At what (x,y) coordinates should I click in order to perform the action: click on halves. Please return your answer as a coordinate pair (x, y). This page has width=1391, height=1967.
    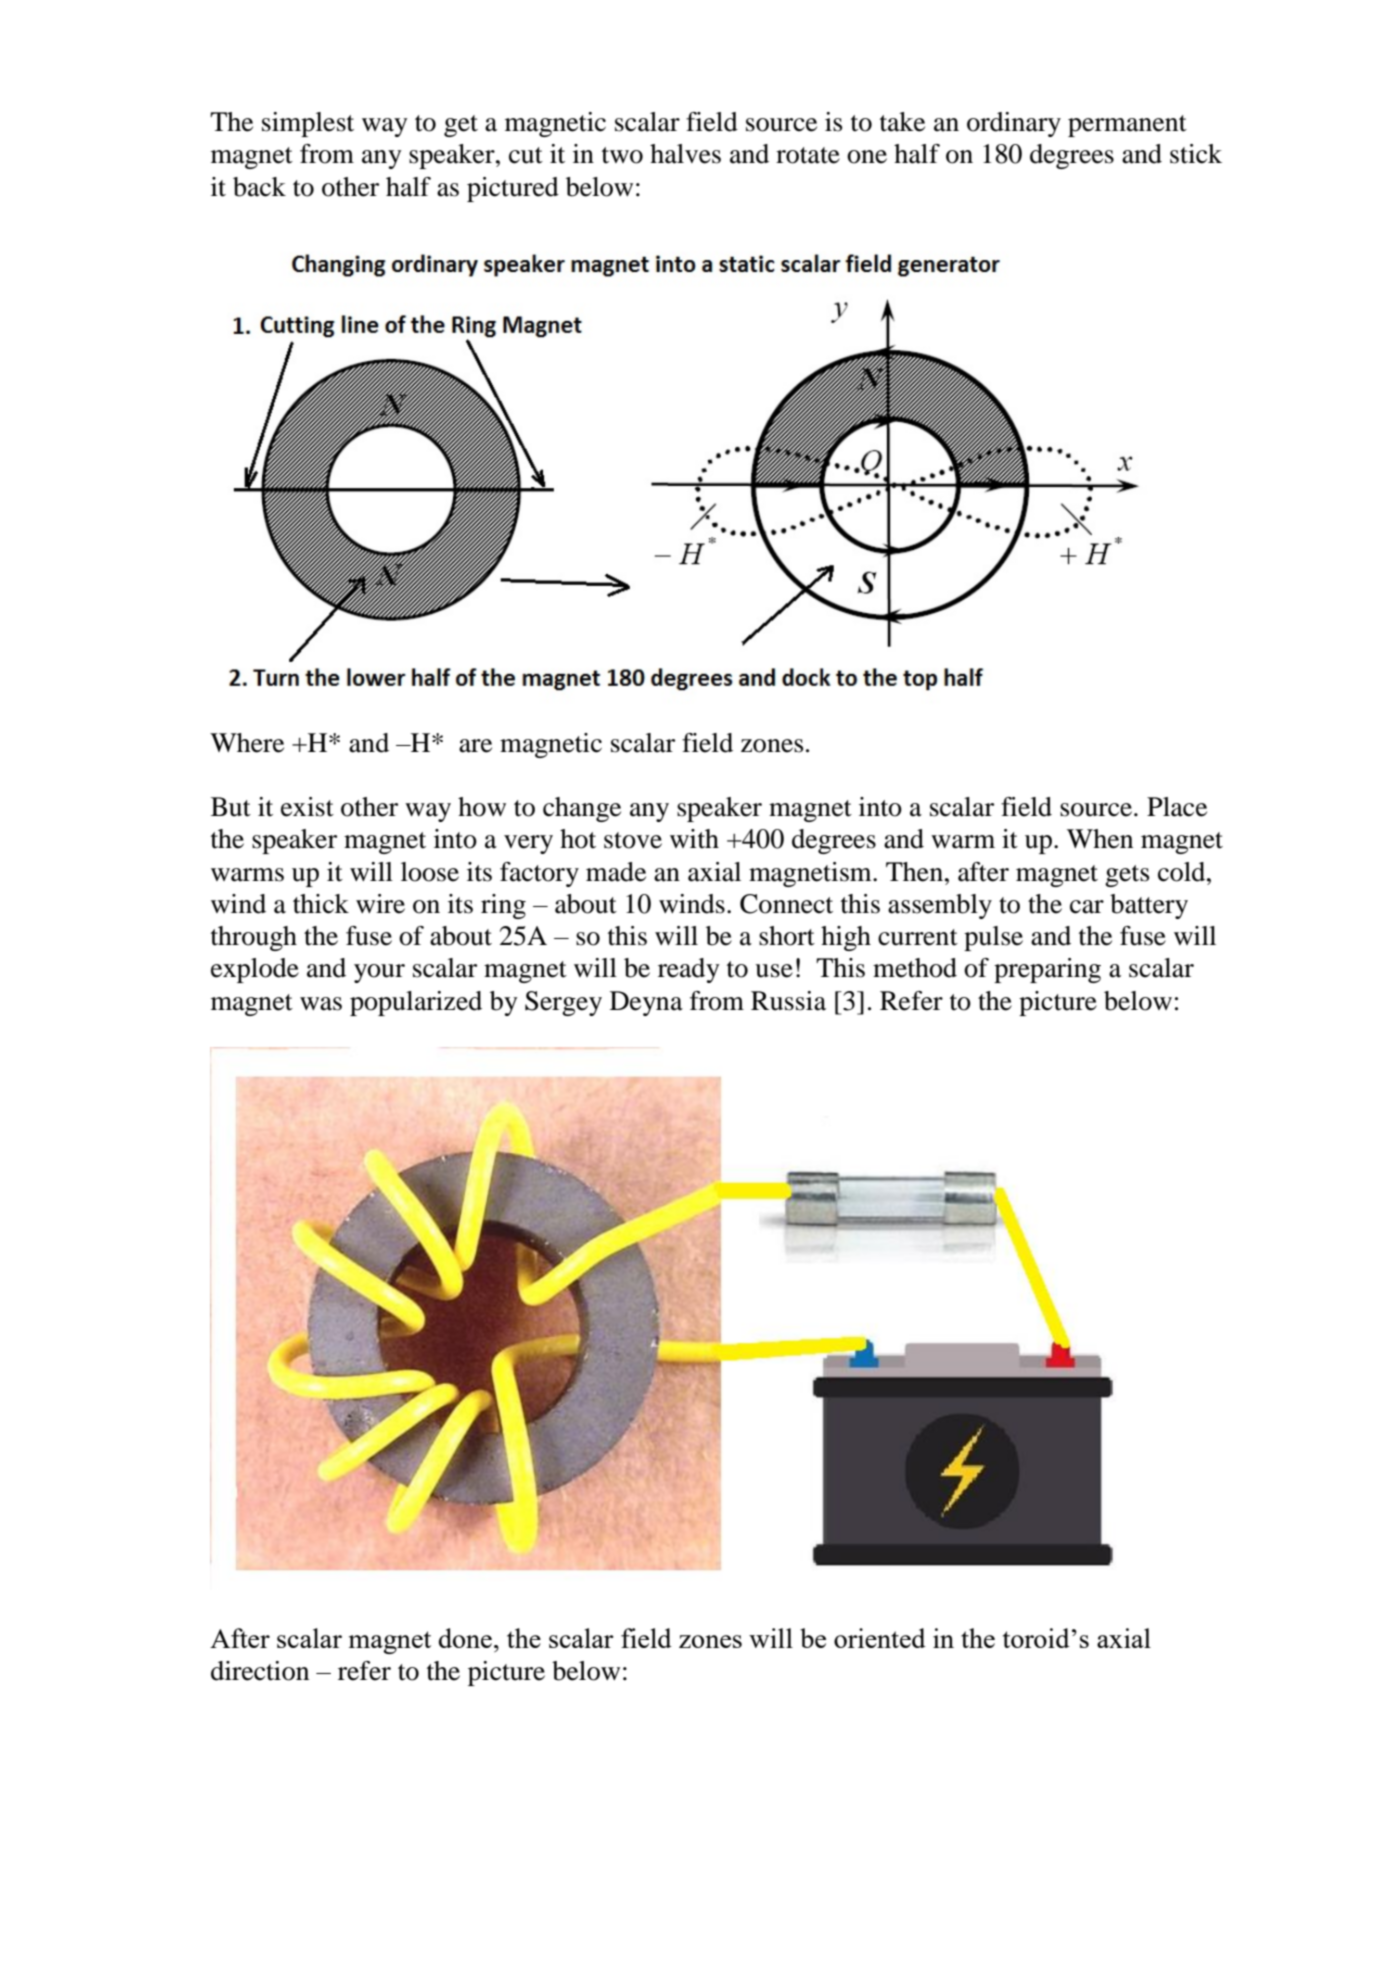
    Looking at the image, I should click on (685, 154).
